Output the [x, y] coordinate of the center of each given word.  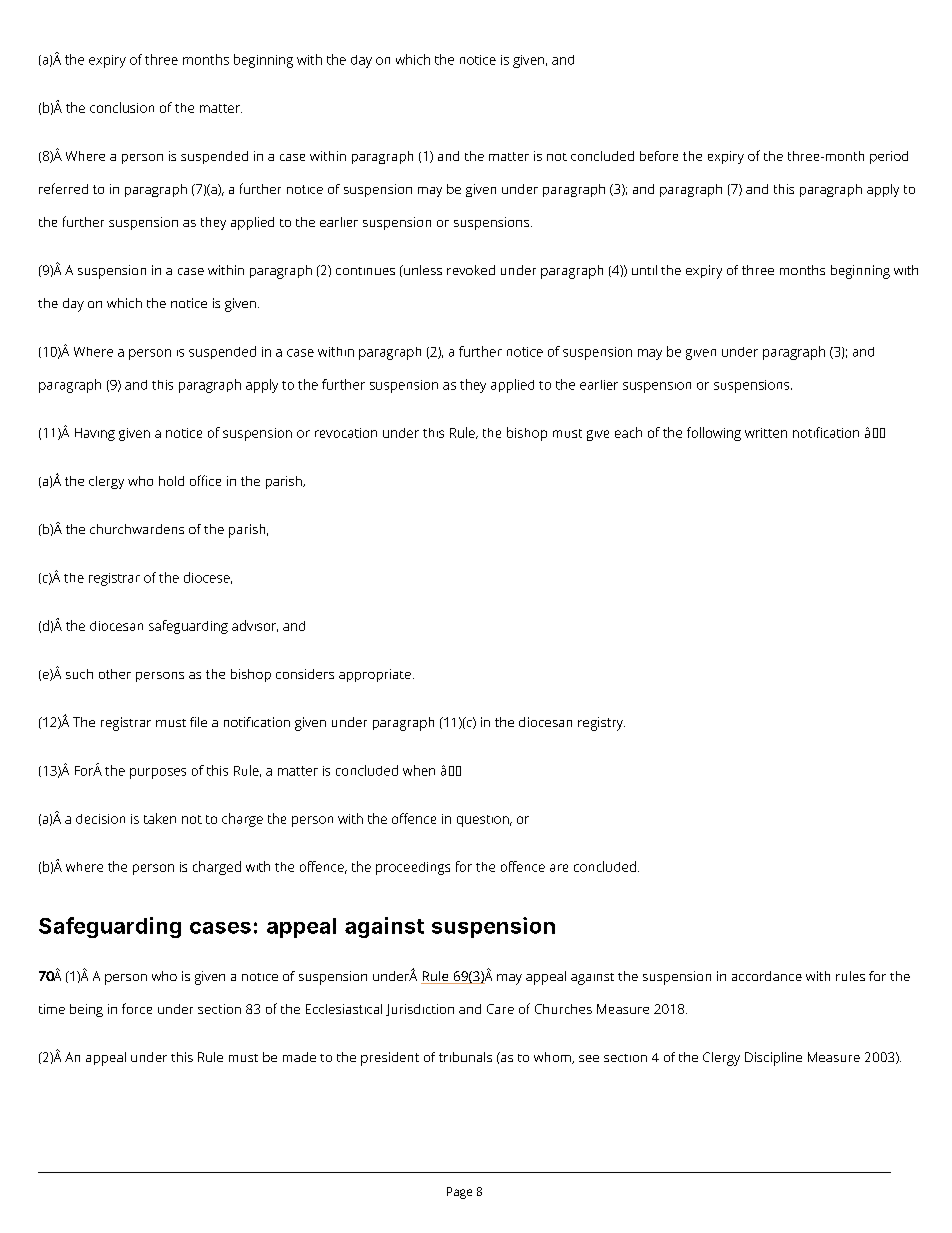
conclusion [122, 107]
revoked [471, 270]
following [714, 434]
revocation [346, 433]
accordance [767, 976]
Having [95, 434]
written [766, 433]
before [659, 156]
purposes [158, 773]
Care [500, 1009]
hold [171, 481]
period [889, 157]
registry [601, 724]
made [299, 1057]
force [137, 1008]
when [419, 770]
